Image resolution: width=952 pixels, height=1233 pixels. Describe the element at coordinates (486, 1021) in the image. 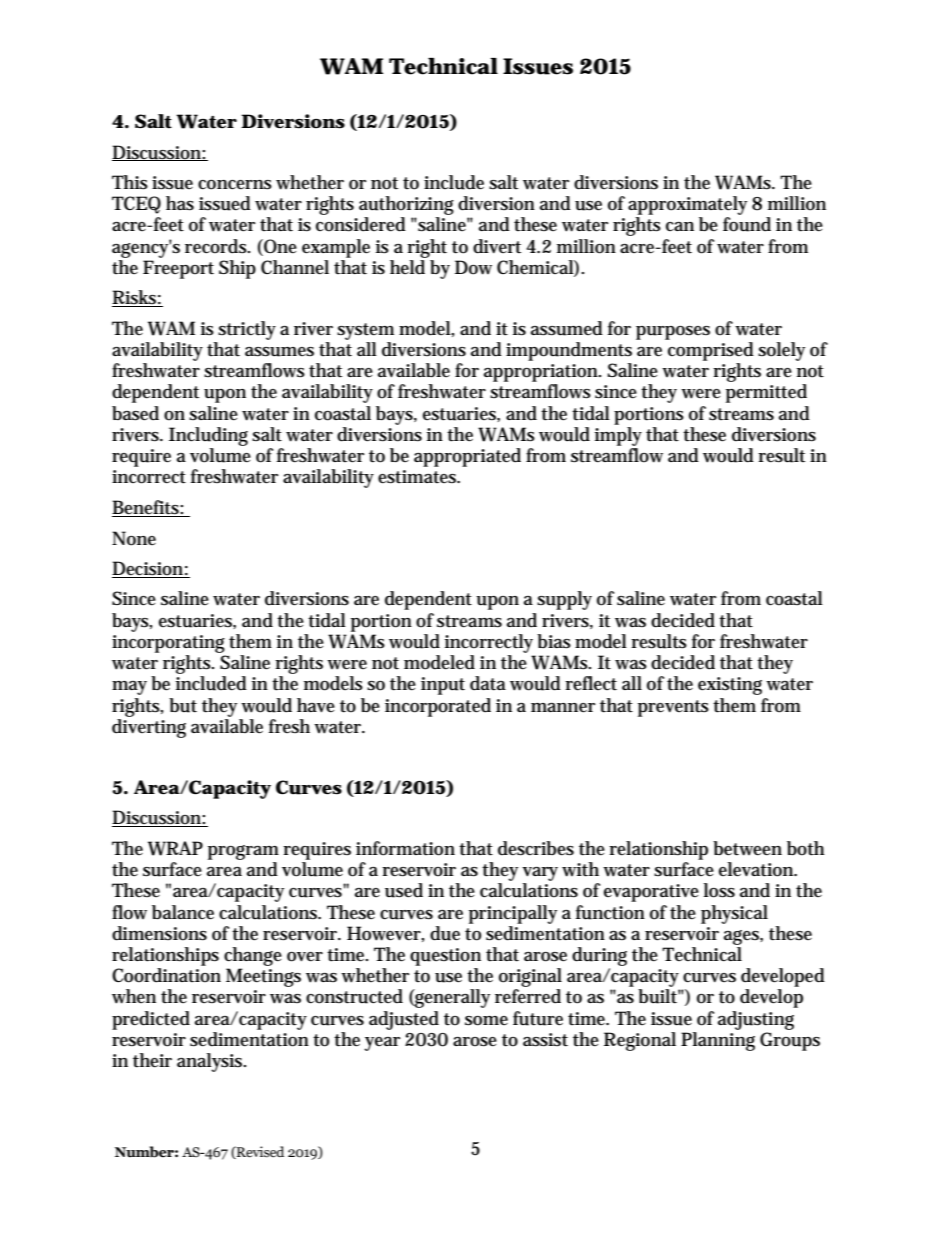

I see `some` at that location.
